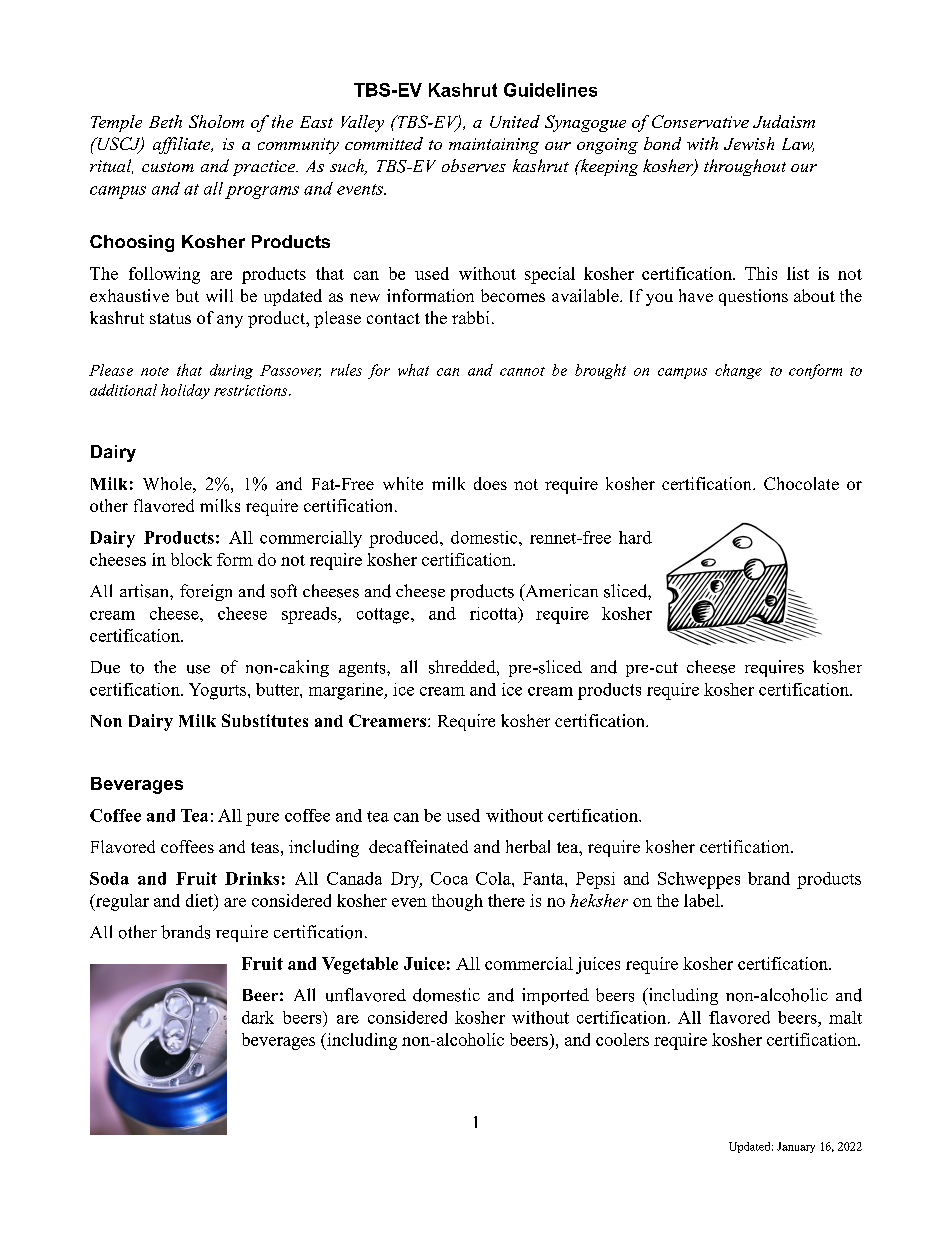  I want to click on hard, so click(635, 537).
